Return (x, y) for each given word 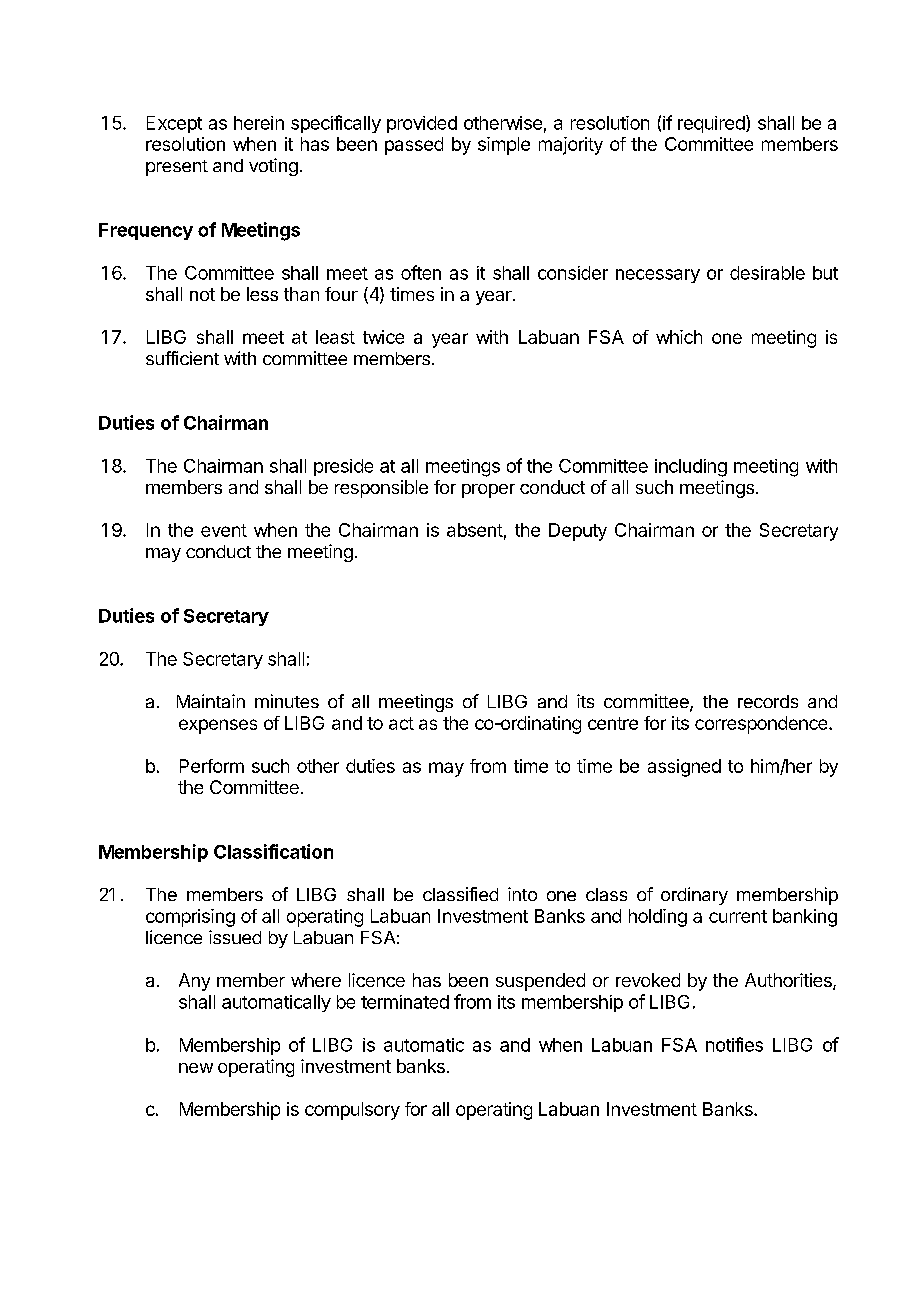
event (224, 530)
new (196, 1068)
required (712, 124)
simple (504, 146)
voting (273, 167)
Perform (212, 766)
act (401, 723)
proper (488, 491)
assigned (684, 768)
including (691, 468)
